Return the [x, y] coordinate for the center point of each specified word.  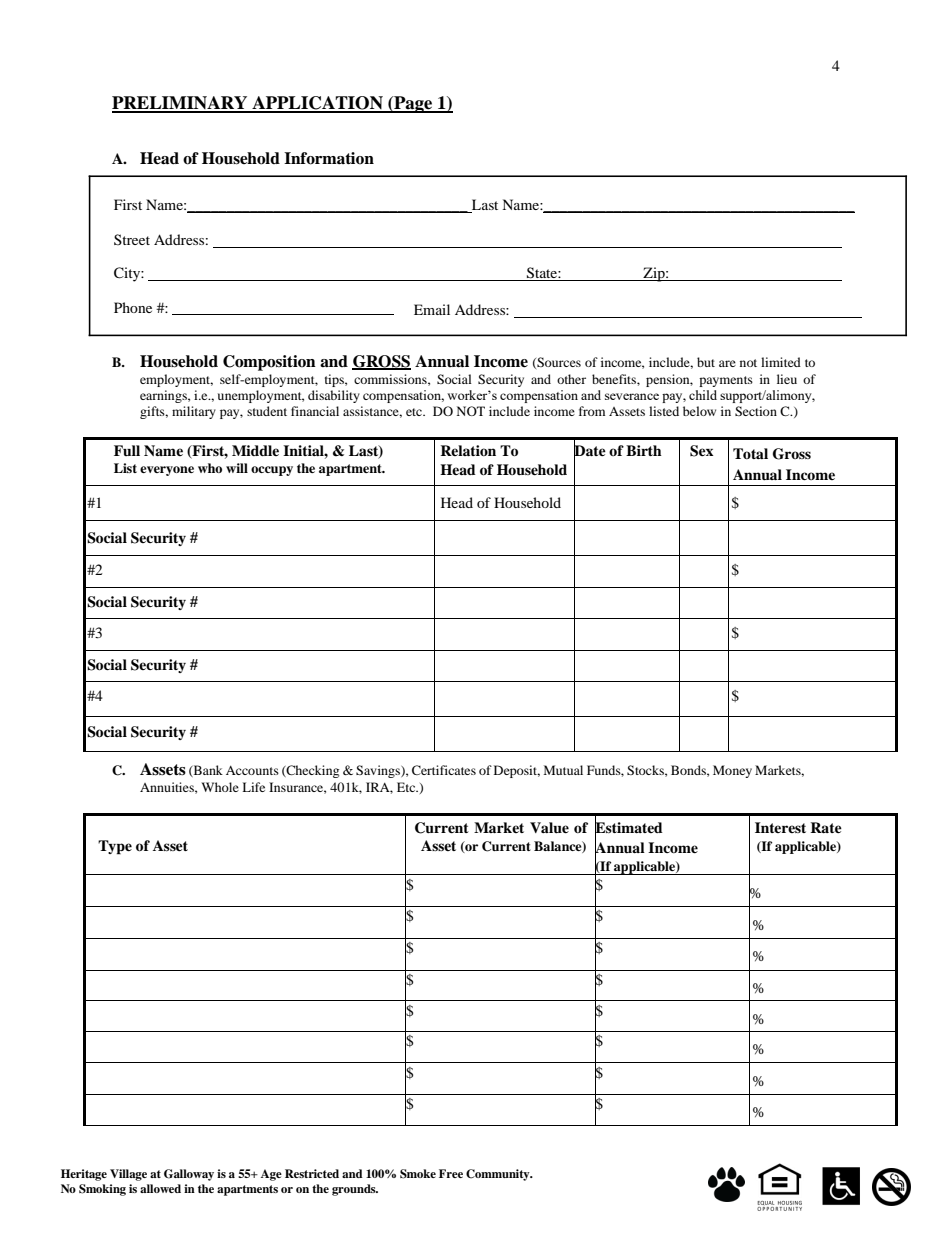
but [706, 362]
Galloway [189, 1175]
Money [732, 771]
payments [726, 381]
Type [115, 847]
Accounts [252, 770]
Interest [780, 827]
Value [549, 828]
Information [329, 158]
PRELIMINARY [181, 104]
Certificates [444, 770]
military [194, 412]
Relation [468, 450]
